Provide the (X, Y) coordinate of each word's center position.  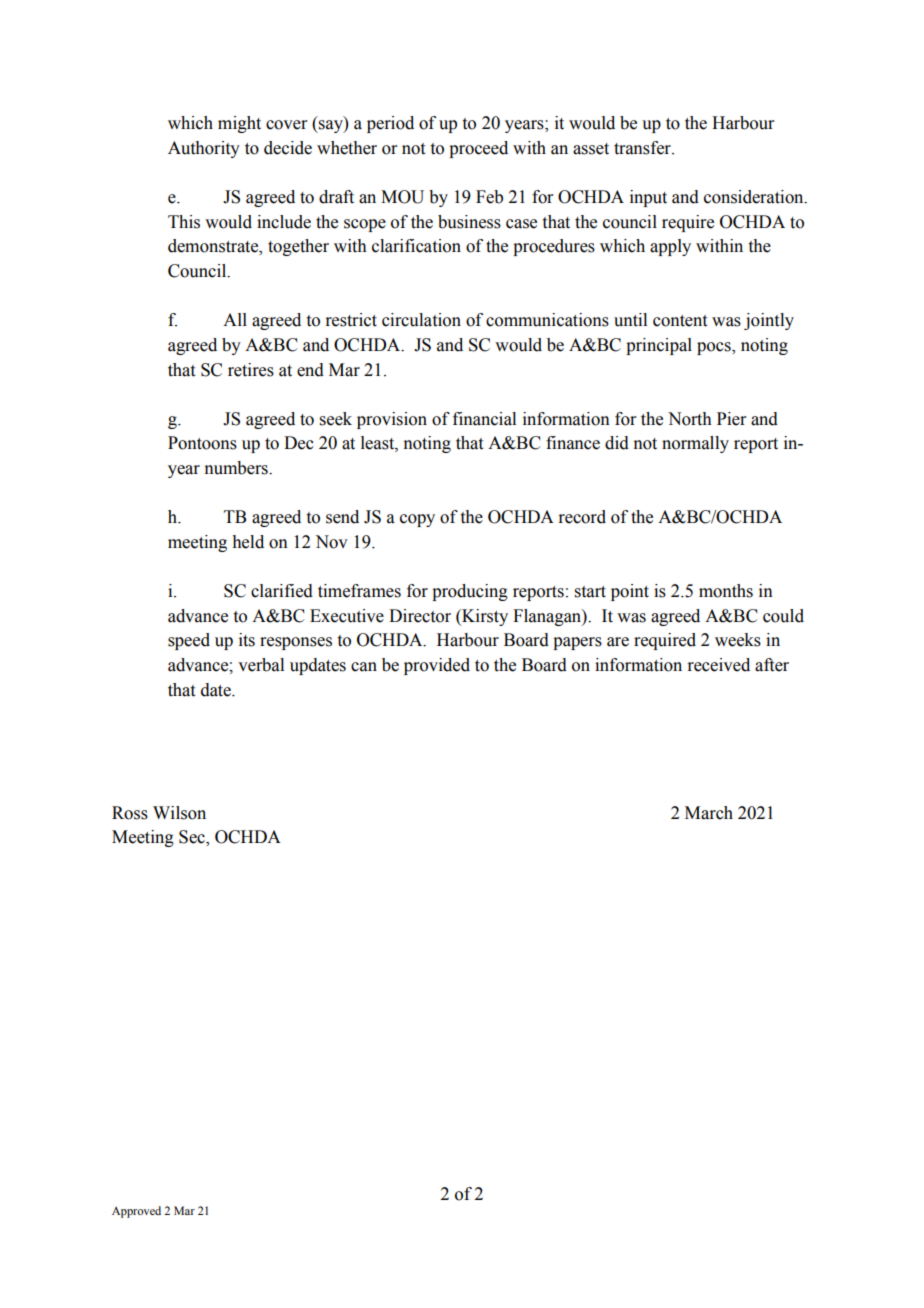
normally (695, 444)
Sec (193, 838)
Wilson (179, 813)
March (709, 813)
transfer (643, 148)
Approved (136, 1212)
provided (437, 666)
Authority (204, 149)
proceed (478, 149)
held (248, 542)
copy (417, 520)
